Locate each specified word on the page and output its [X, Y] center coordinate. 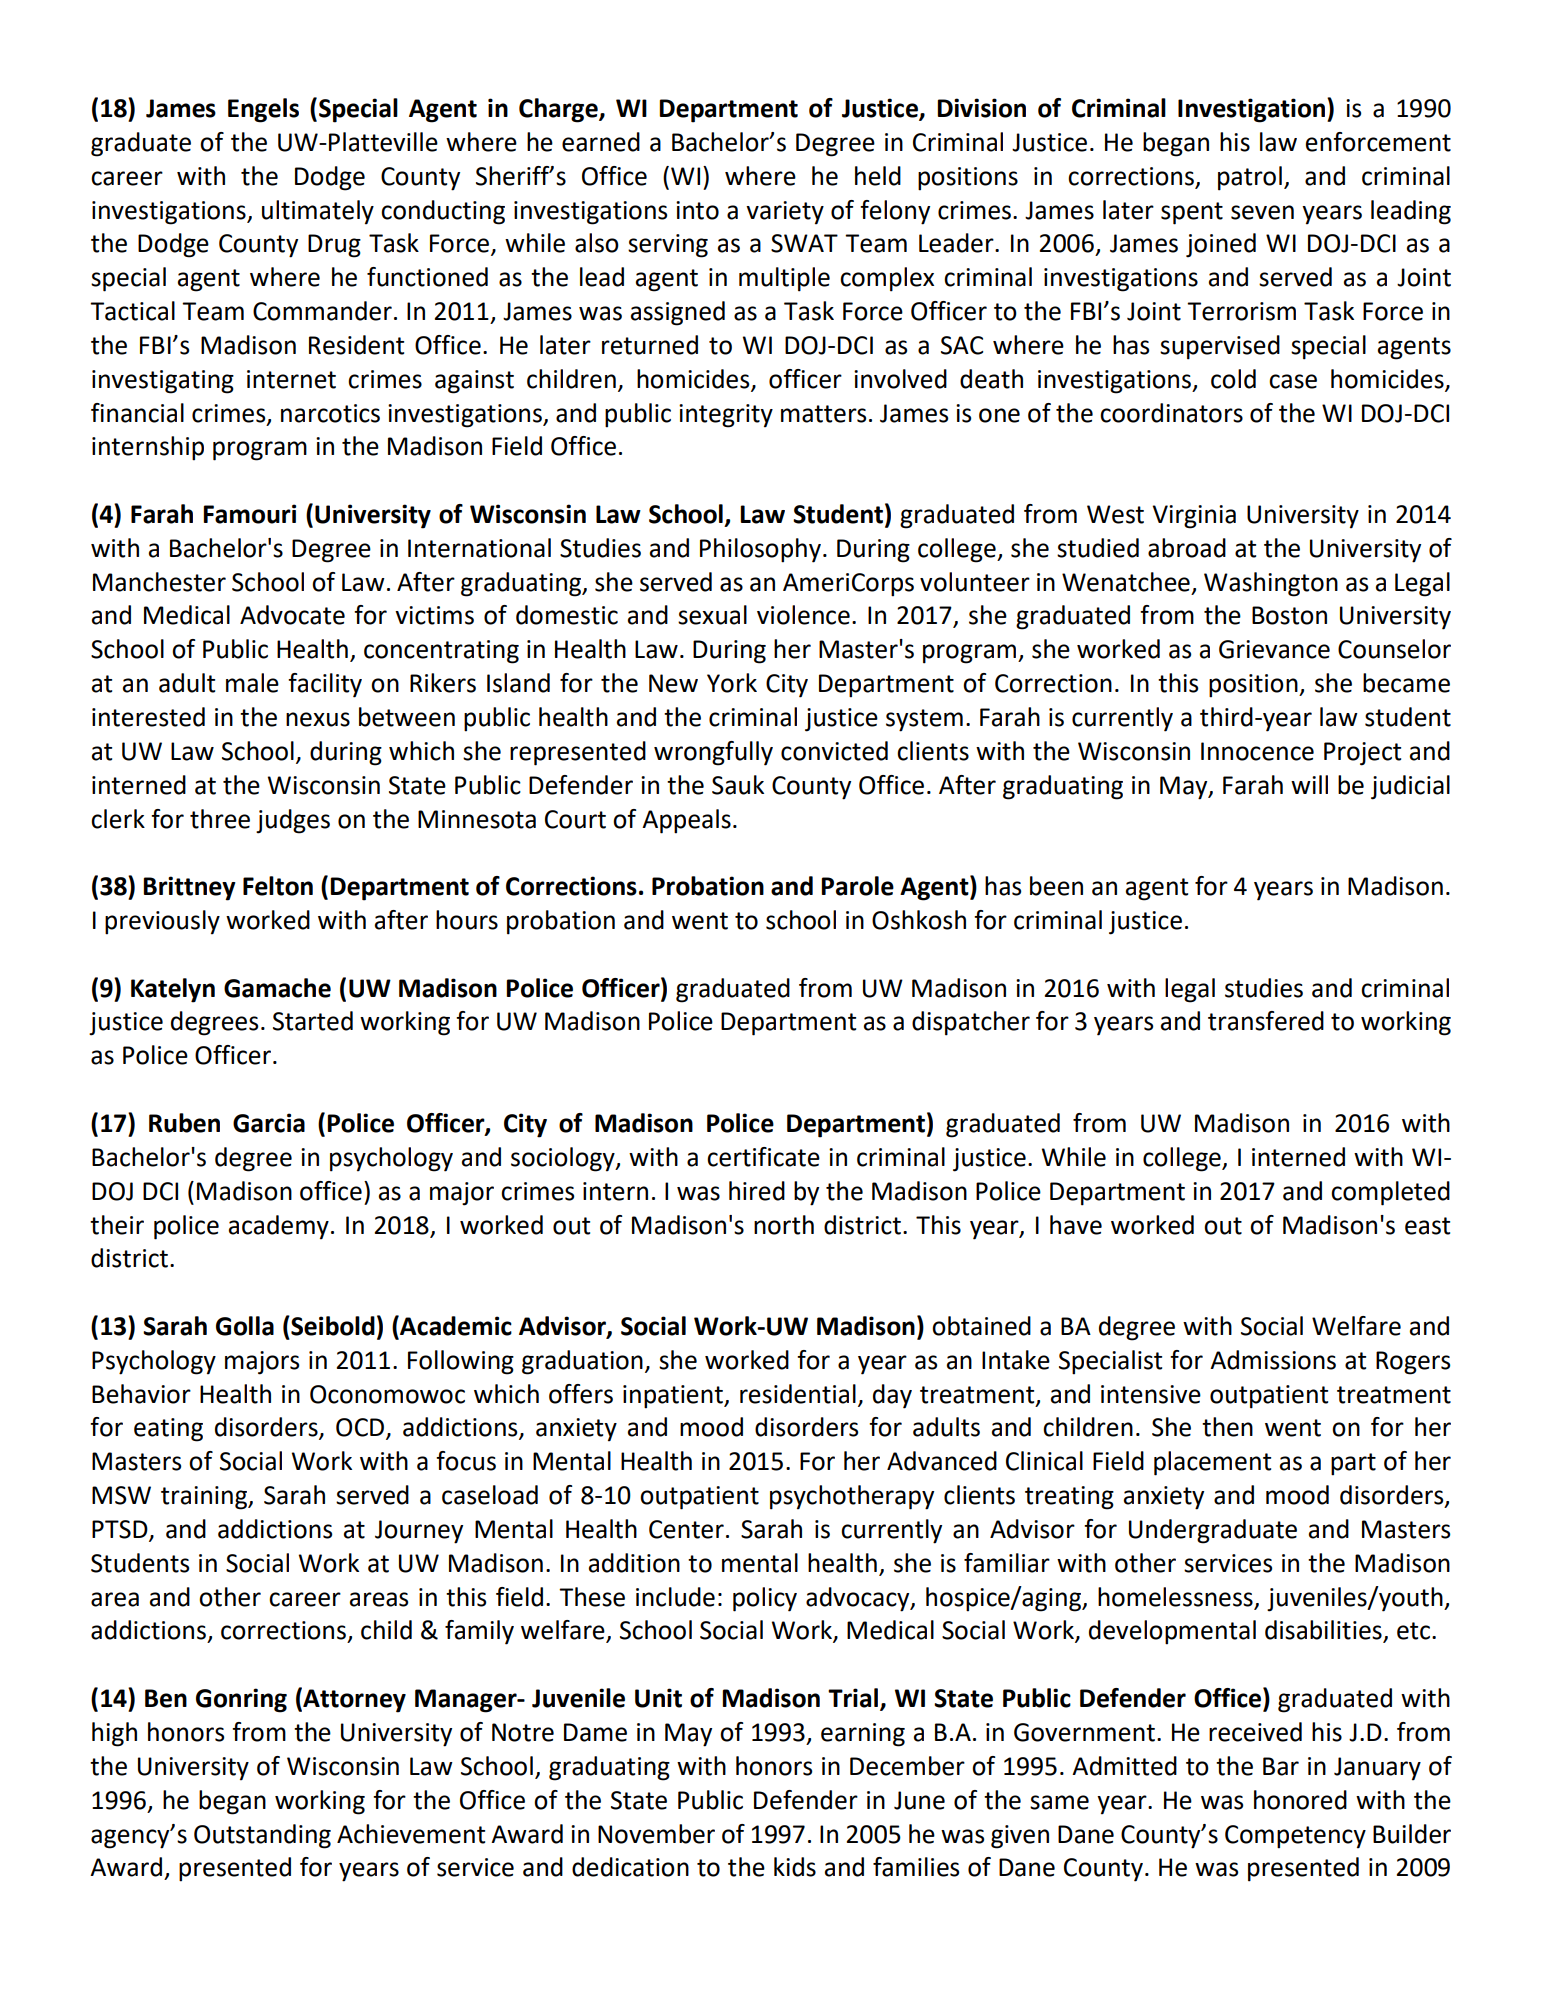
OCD [361, 1428]
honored [1300, 1800]
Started [313, 1021]
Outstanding [262, 1836]
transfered [1266, 1021]
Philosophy [760, 550]
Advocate [292, 615]
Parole [857, 886]
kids [795, 1867]
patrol [1250, 178]
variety [785, 213]
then [1227, 1427]
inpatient [674, 1397]
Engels [263, 110]
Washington [1271, 584]
